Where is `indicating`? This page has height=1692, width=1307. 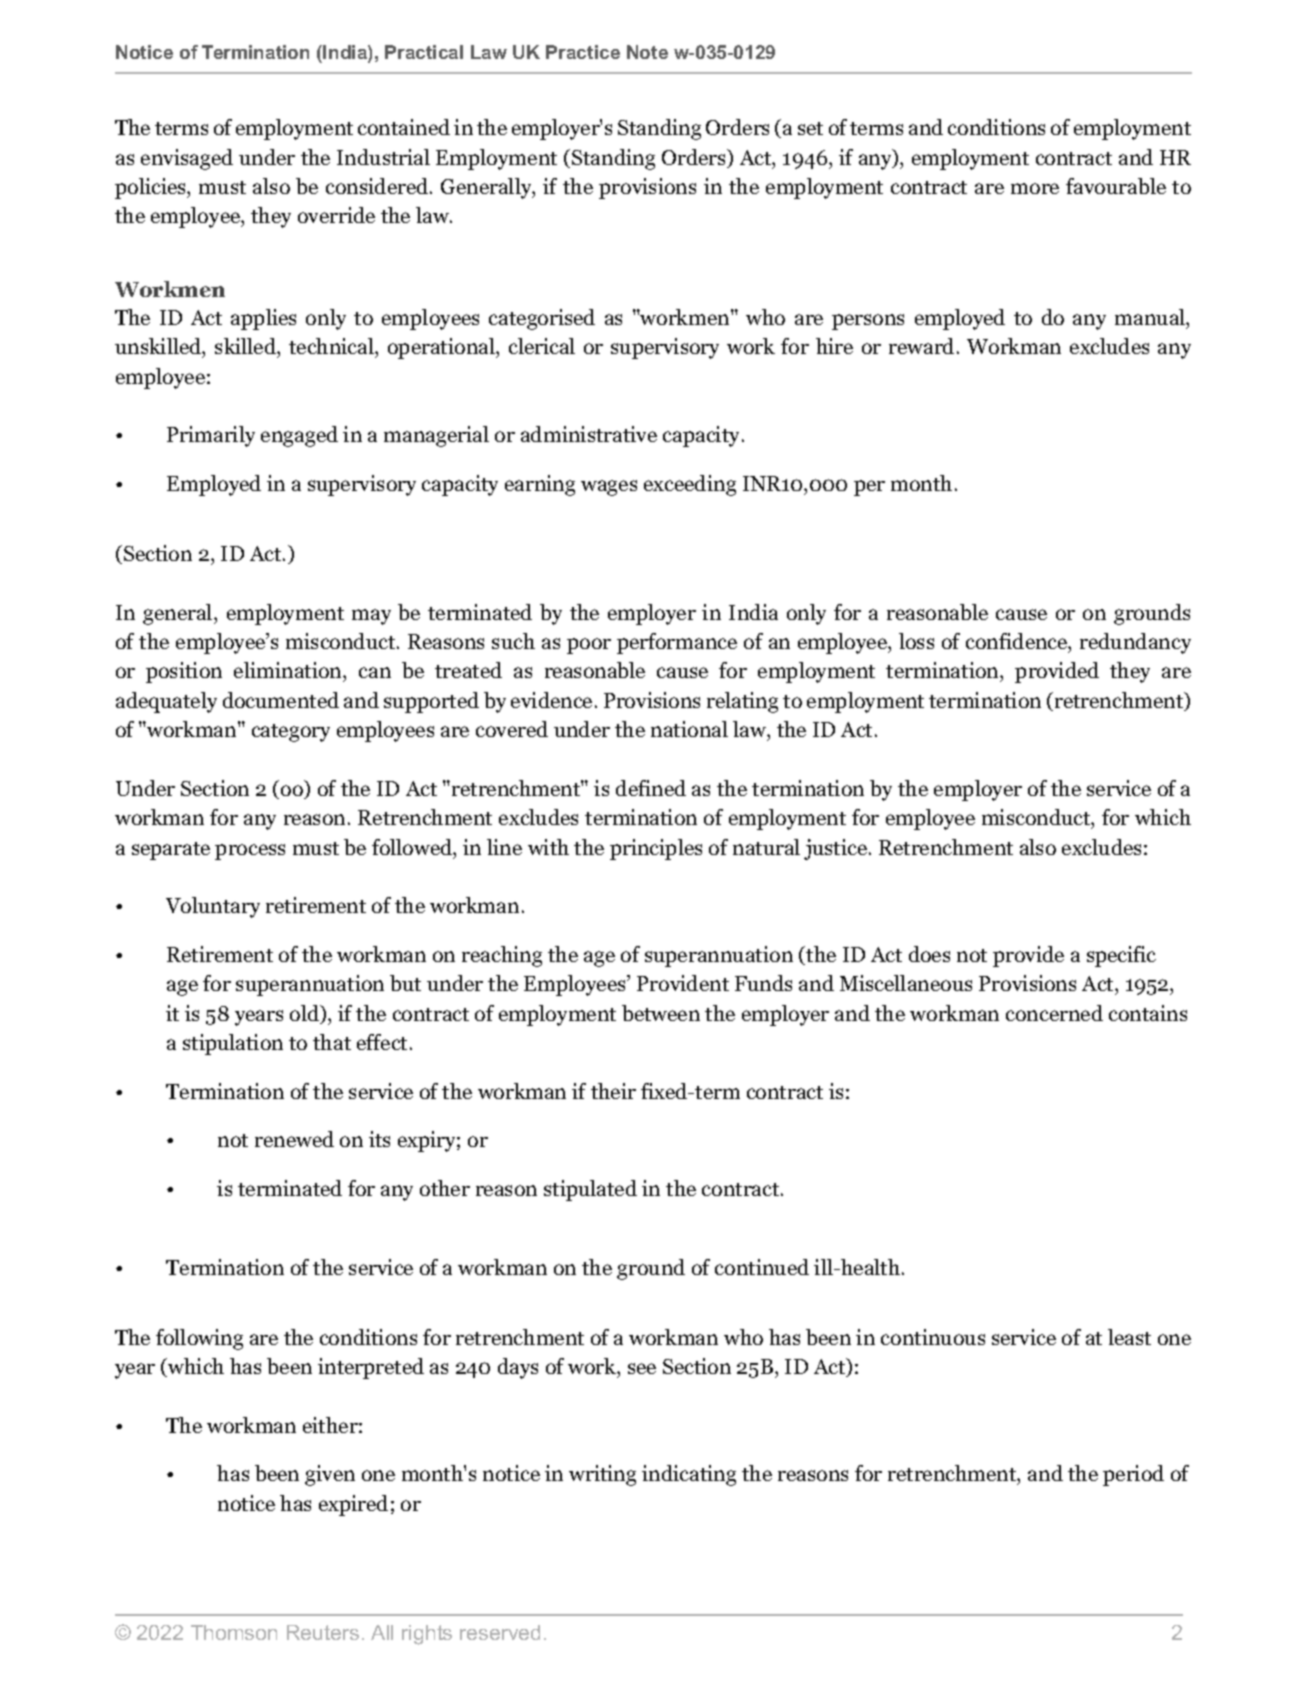
indicating is located at coordinates (689, 1475).
